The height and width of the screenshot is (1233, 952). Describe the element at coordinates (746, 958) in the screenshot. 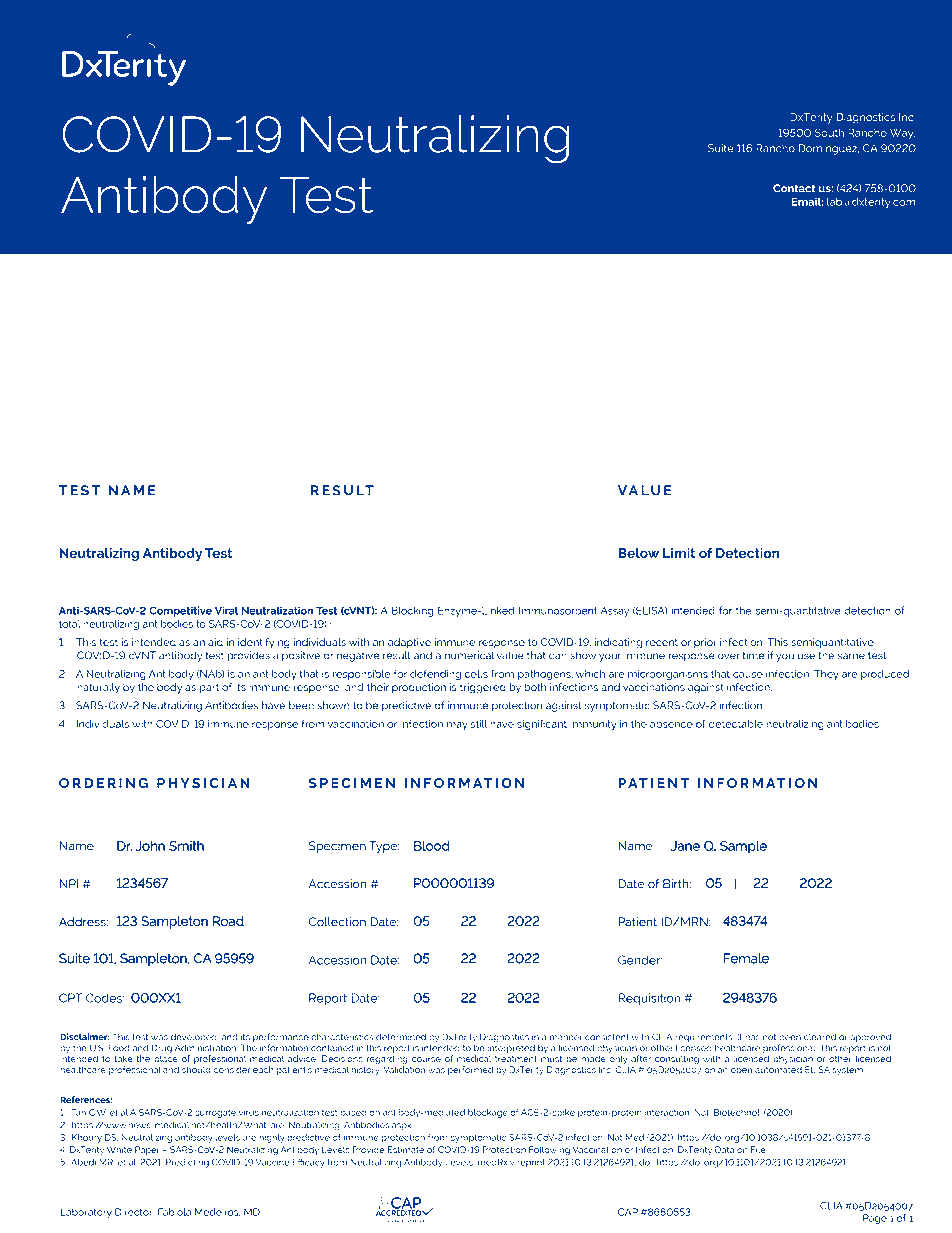

I see `Female` at that location.
